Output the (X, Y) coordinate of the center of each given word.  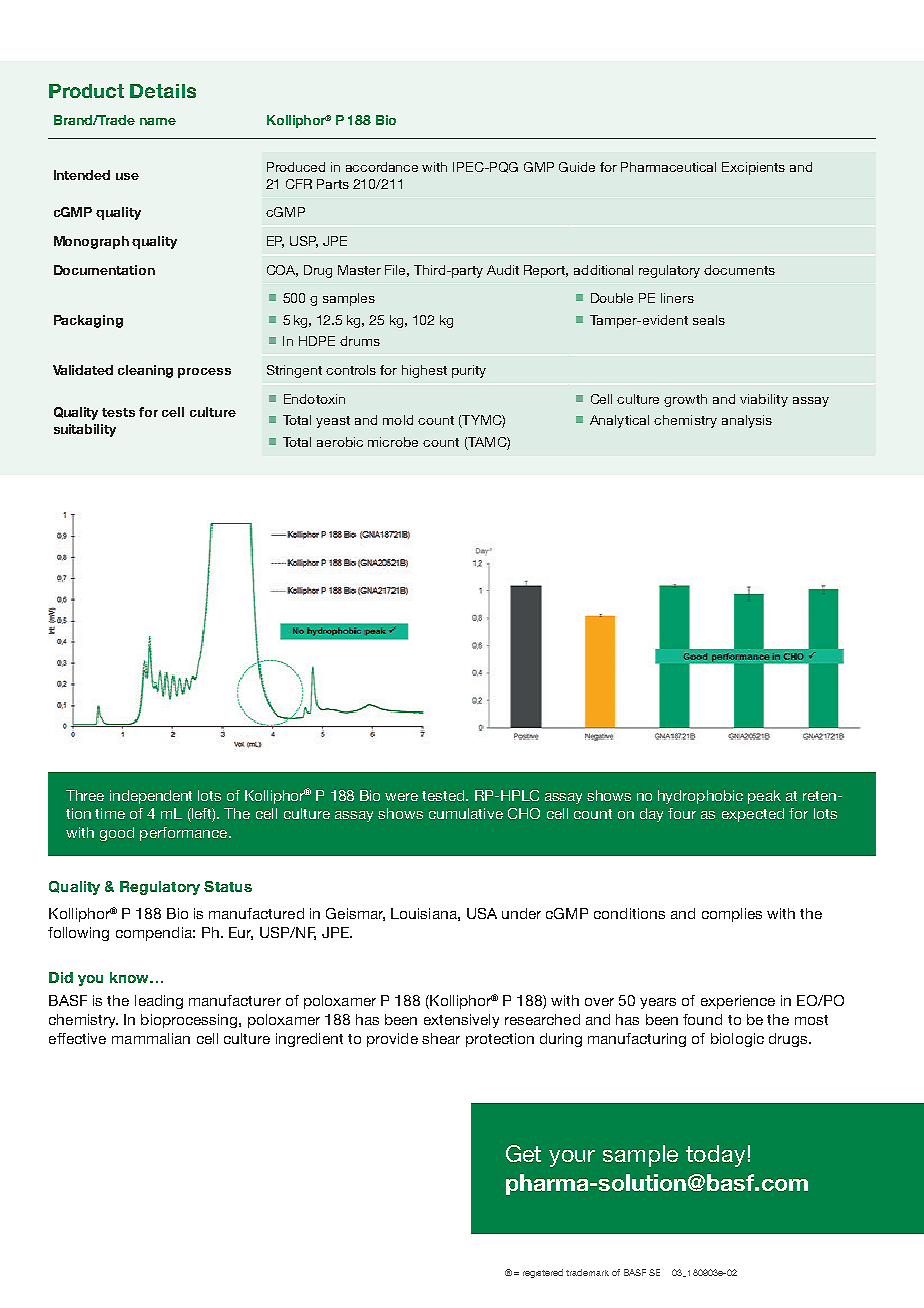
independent (151, 797)
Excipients (753, 168)
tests (118, 412)
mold (398, 420)
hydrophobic (700, 797)
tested (444, 795)
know (130, 977)
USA (482, 913)
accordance (382, 167)
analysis (747, 421)
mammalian (151, 1038)
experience (738, 1002)
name (158, 121)
